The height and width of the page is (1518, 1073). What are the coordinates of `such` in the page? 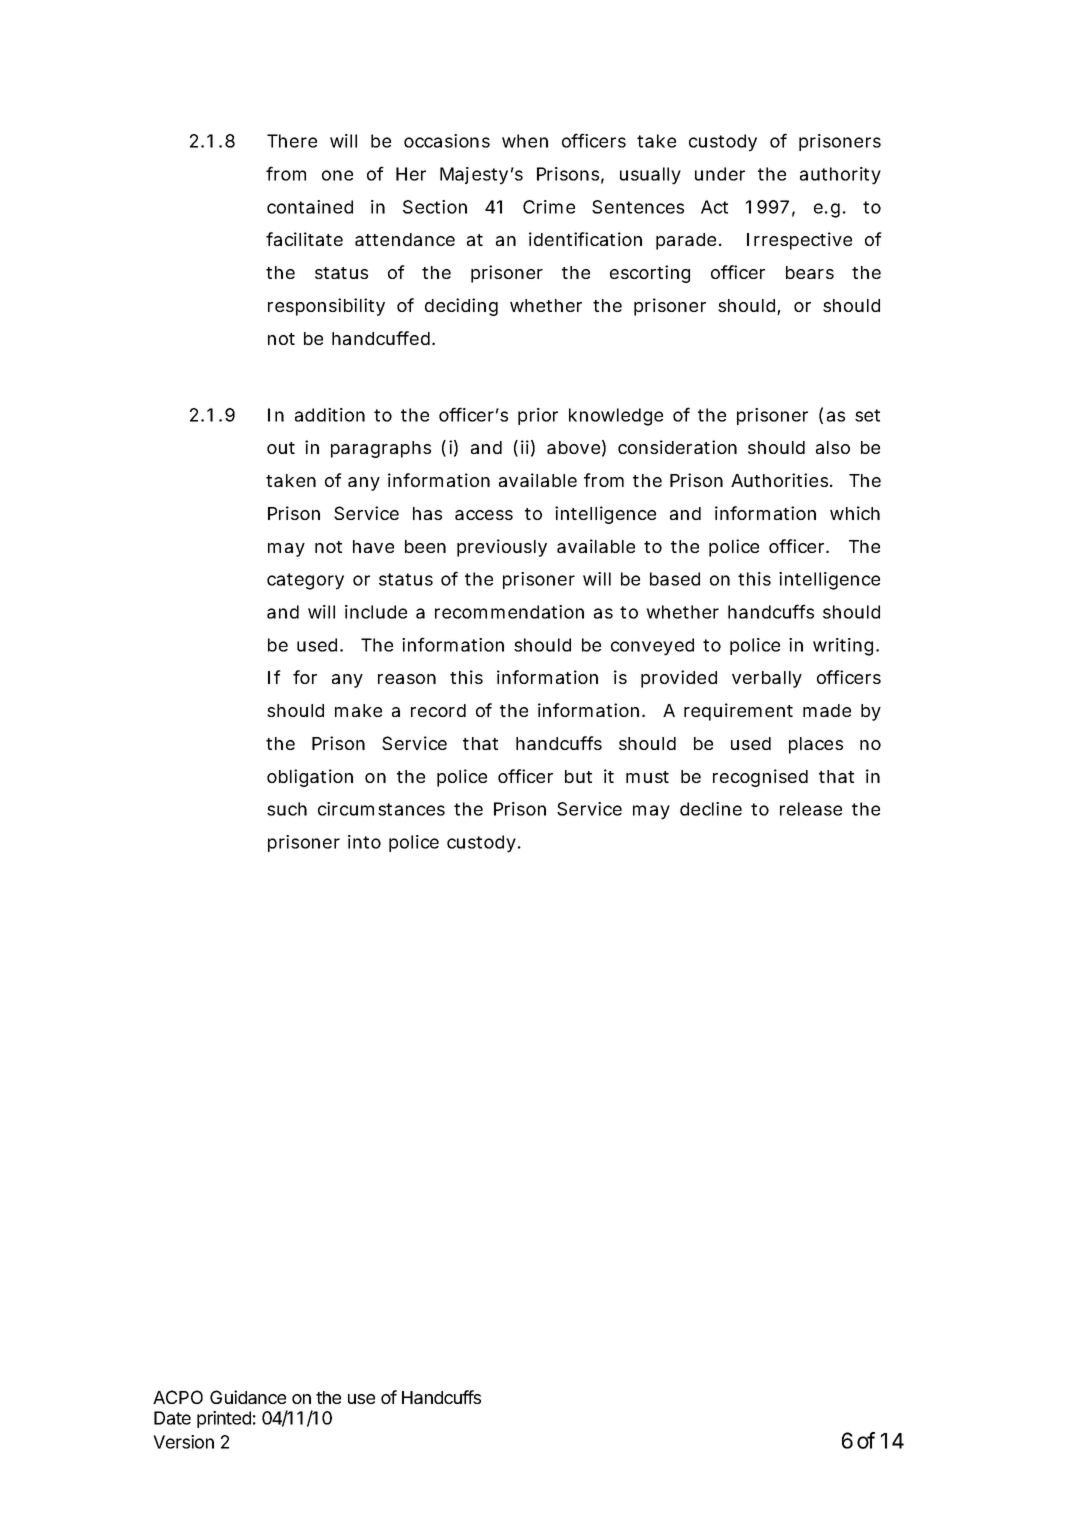 It's located at (287, 809).
